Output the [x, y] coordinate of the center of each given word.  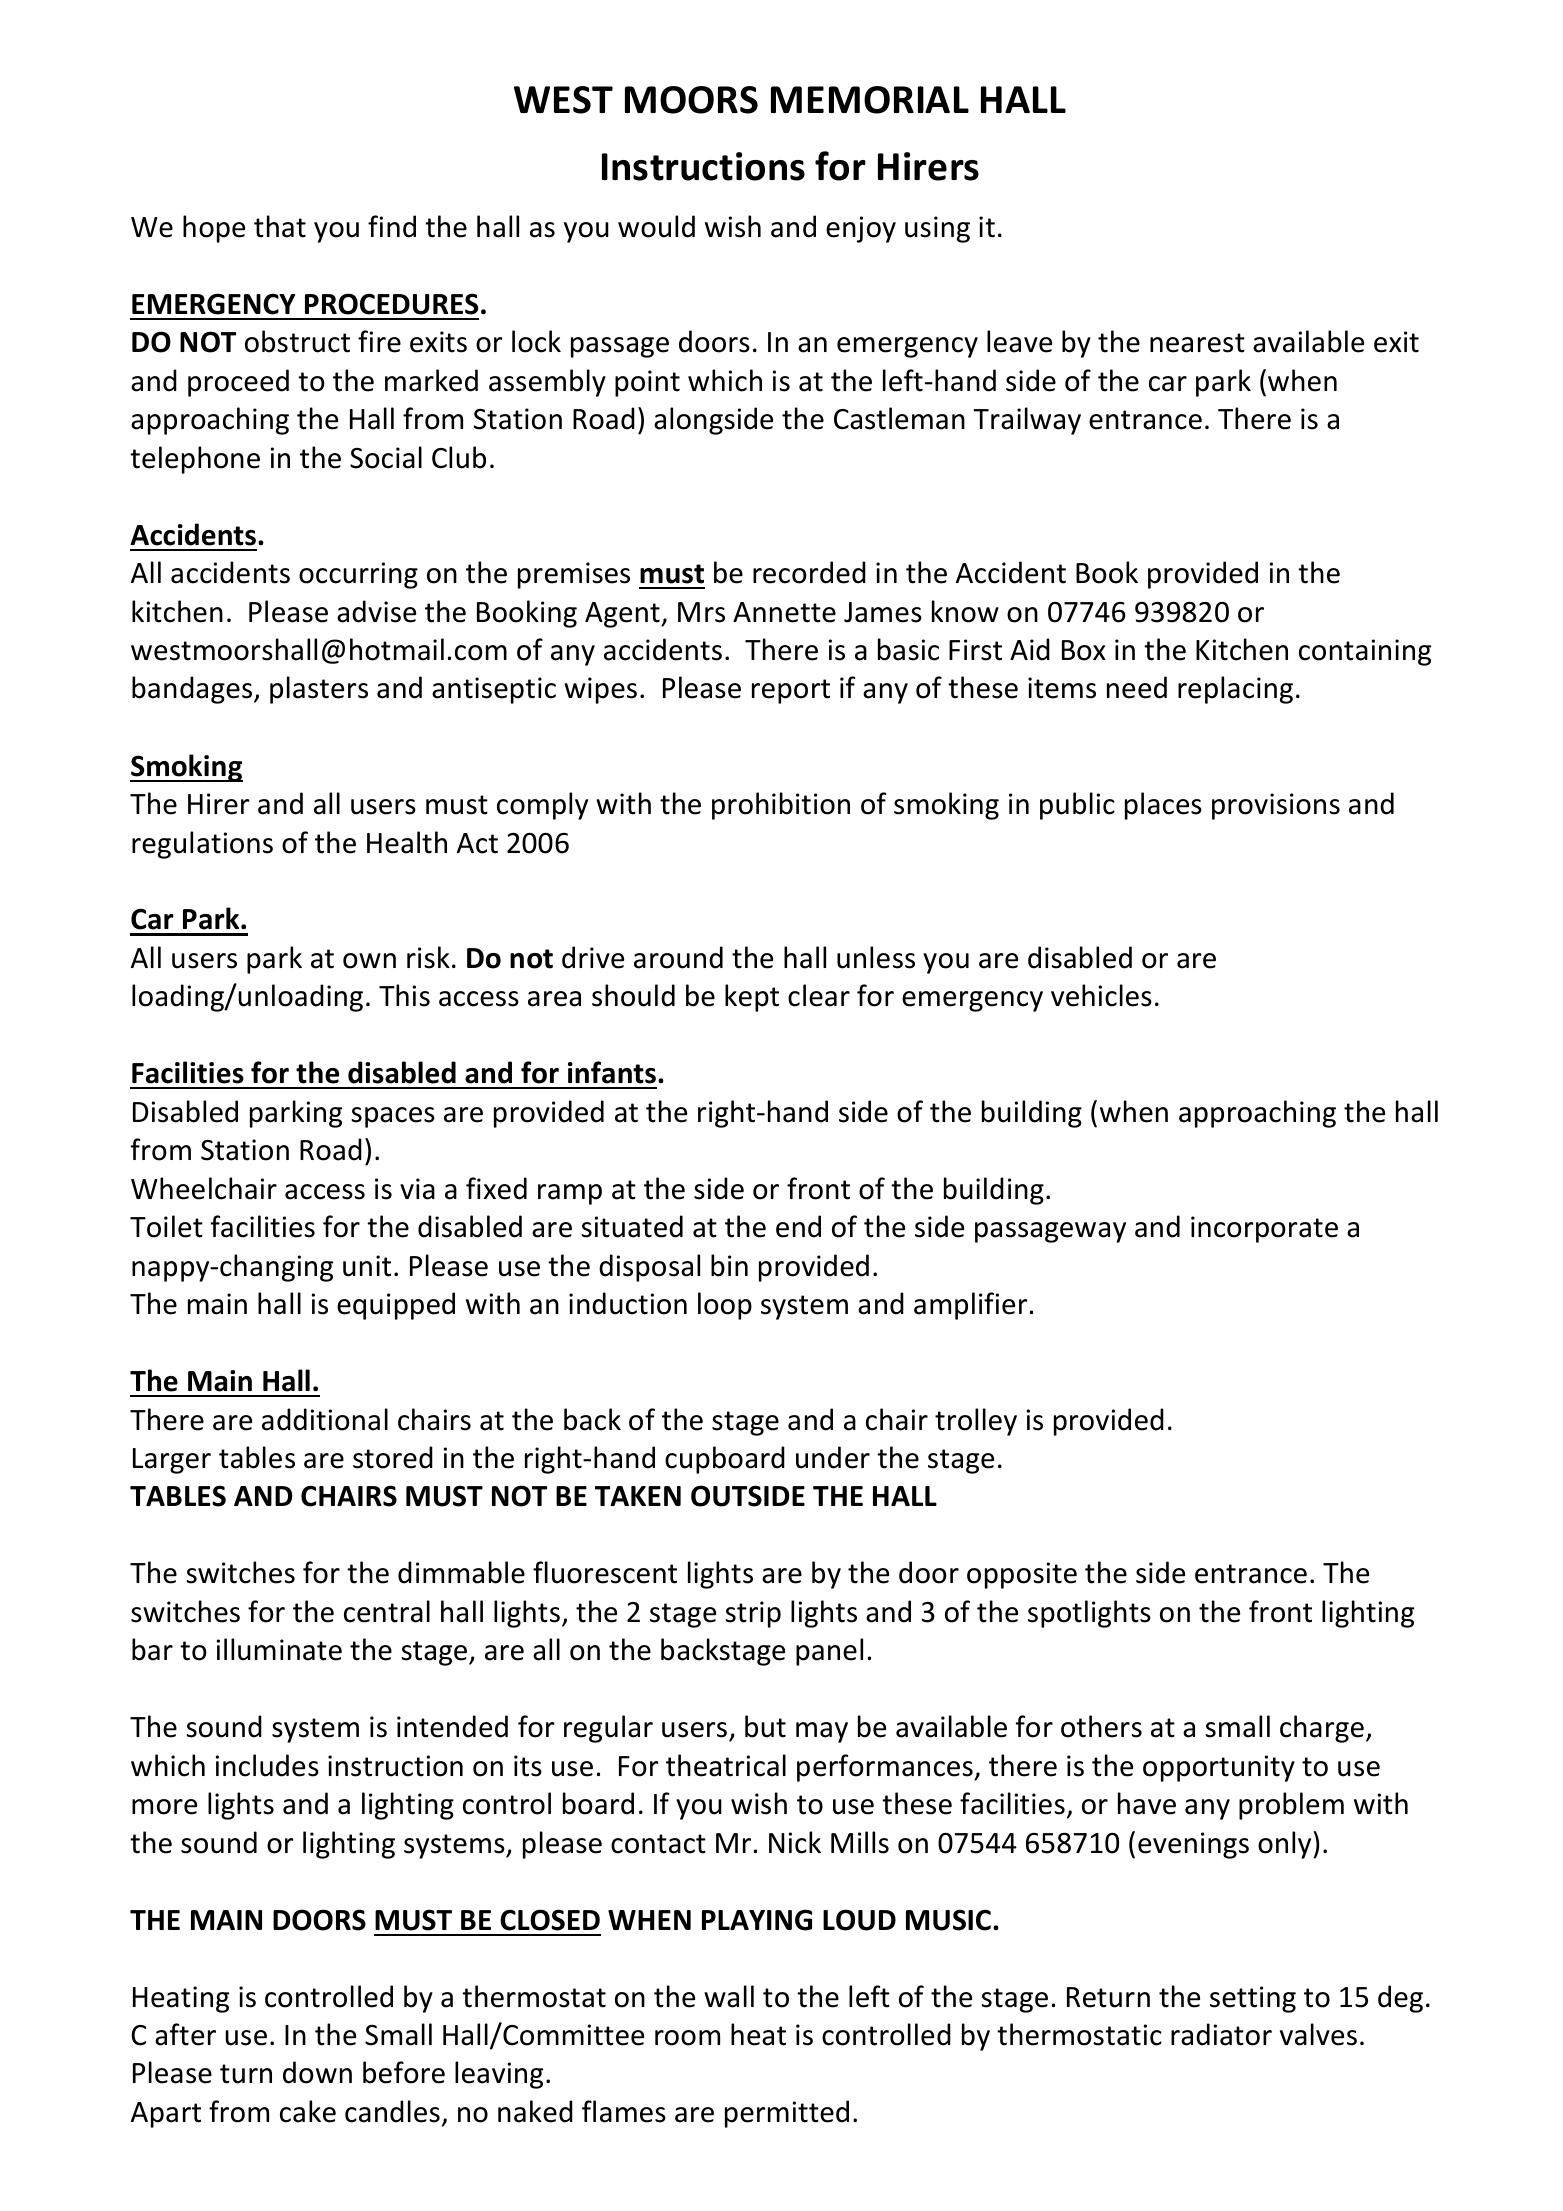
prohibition [781, 806]
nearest [1197, 343]
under [833, 1457]
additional [325, 1419]
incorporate [1264, 1229]
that [280, 226]
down [317, 2072]
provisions [1276, 806]
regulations [202, 845]
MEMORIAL [870, 100]
